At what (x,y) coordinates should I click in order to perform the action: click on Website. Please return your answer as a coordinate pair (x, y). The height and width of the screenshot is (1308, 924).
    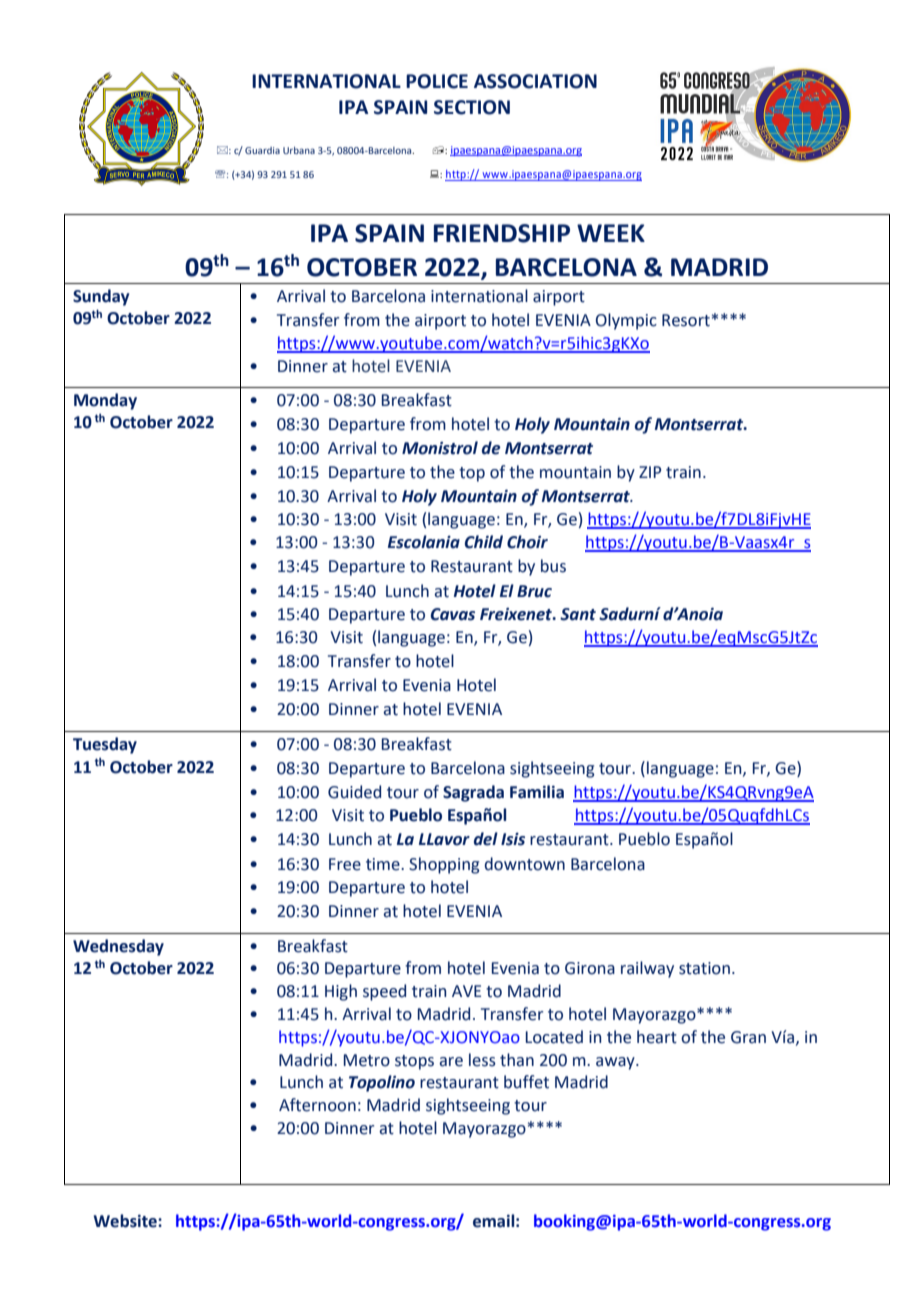
    Looking at the image, I should click on (126, 1221).
